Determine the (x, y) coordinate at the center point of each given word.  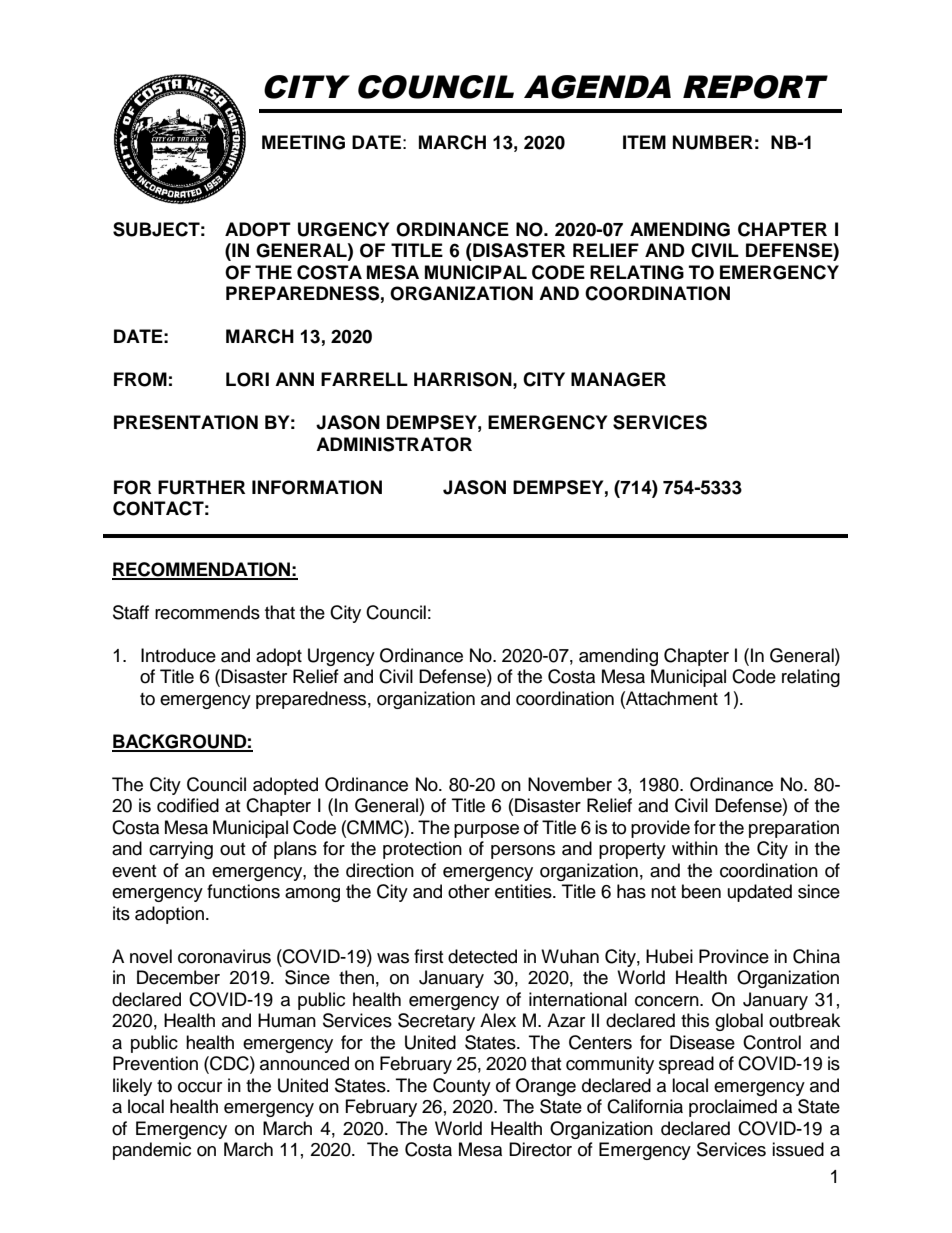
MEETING (303, 142)
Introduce (178, 655)
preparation (794, 829)
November (570, 784)
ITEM (644, 142)
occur (200, 1087)
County (462, 1087)
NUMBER (713, 142)
